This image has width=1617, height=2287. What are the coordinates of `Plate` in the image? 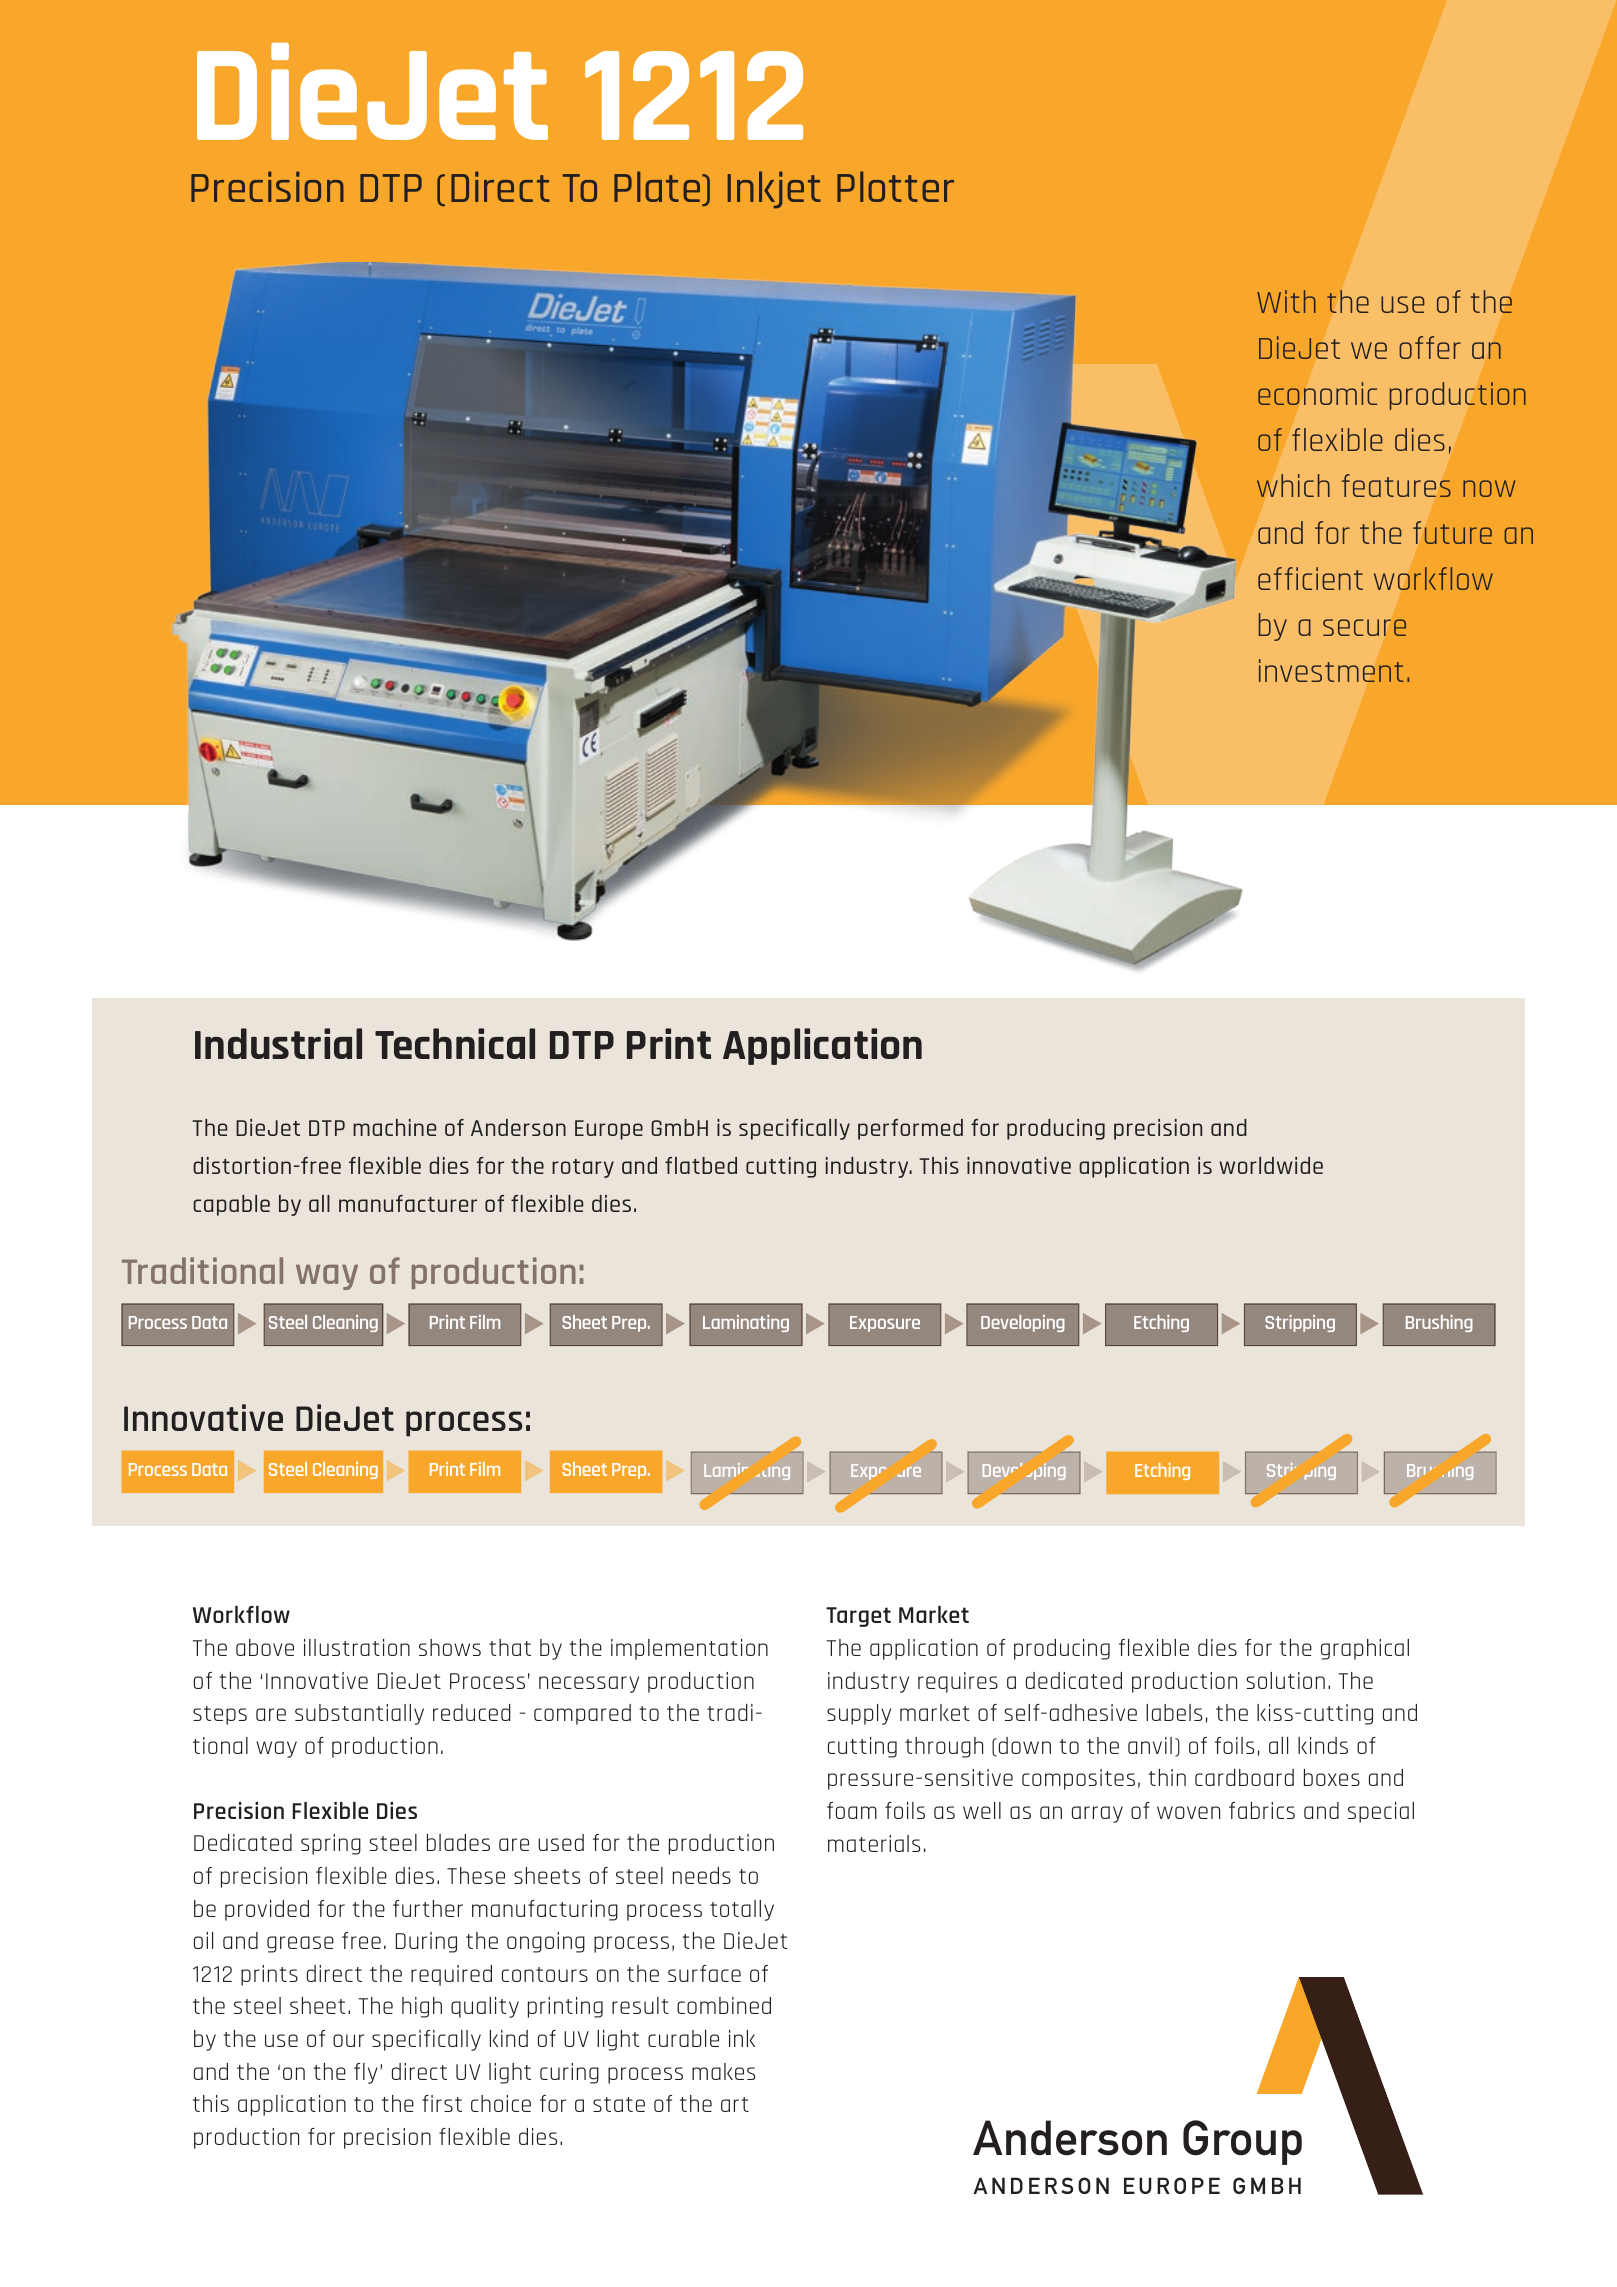 It's located at (658, 188).
